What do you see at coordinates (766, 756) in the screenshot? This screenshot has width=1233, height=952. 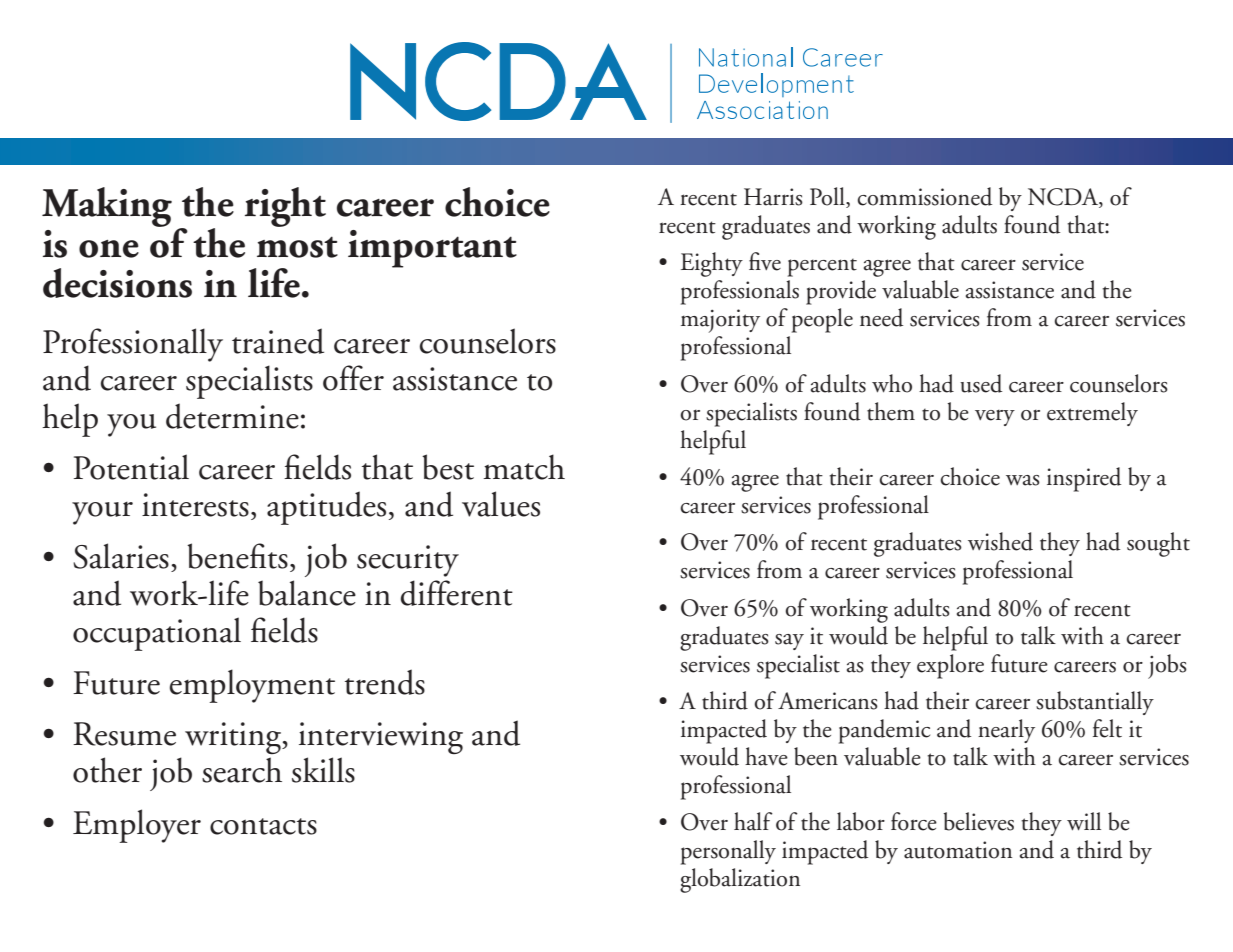 I see `have` at bounding box center [766, 756].
